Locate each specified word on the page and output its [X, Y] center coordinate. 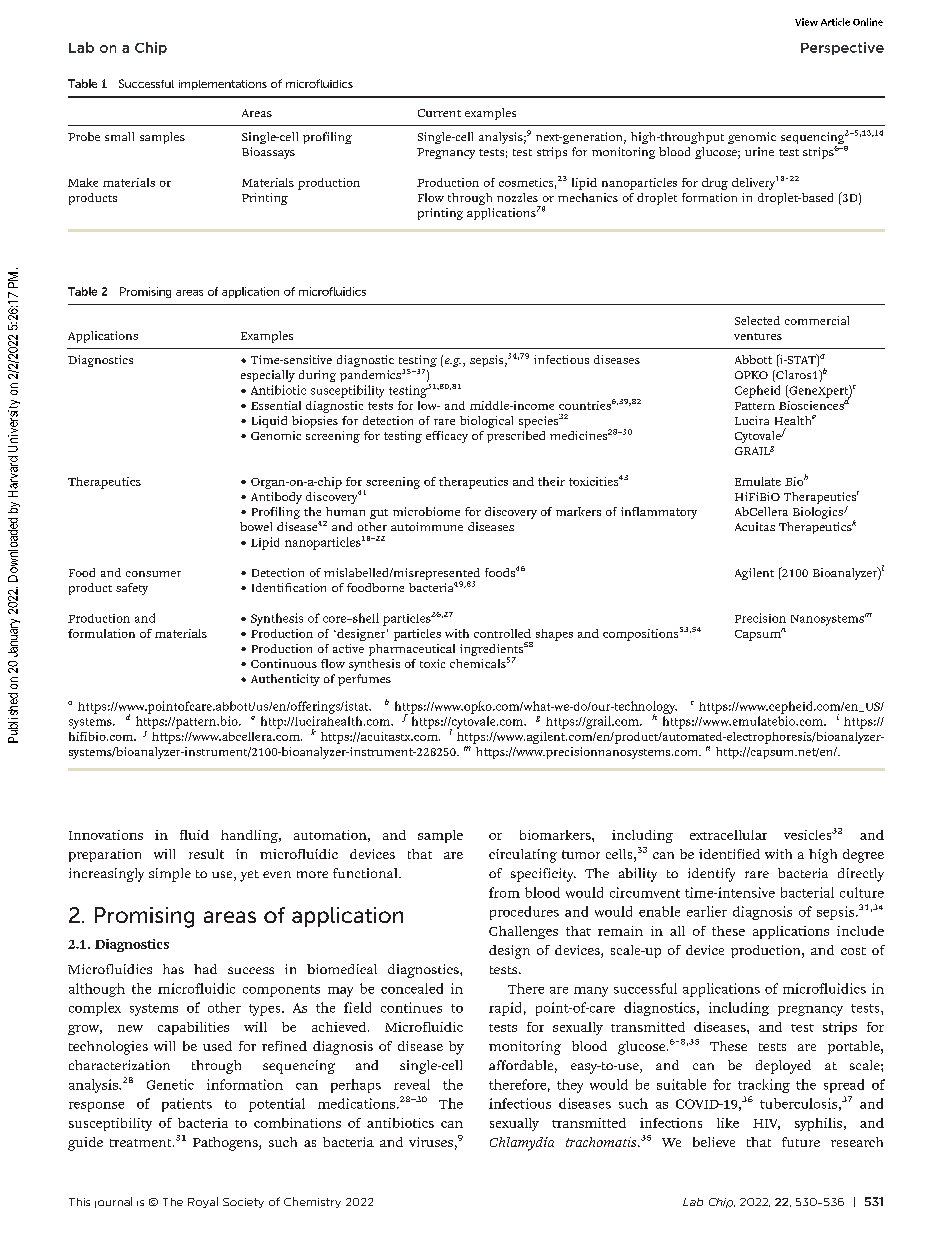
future [801, 1142]
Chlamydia [522, 1144]
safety [132, 589]
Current [439, 113]
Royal [203, 1202]
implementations [223, 85]
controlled [502, 633]
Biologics [818, 513]
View [806, 22]
